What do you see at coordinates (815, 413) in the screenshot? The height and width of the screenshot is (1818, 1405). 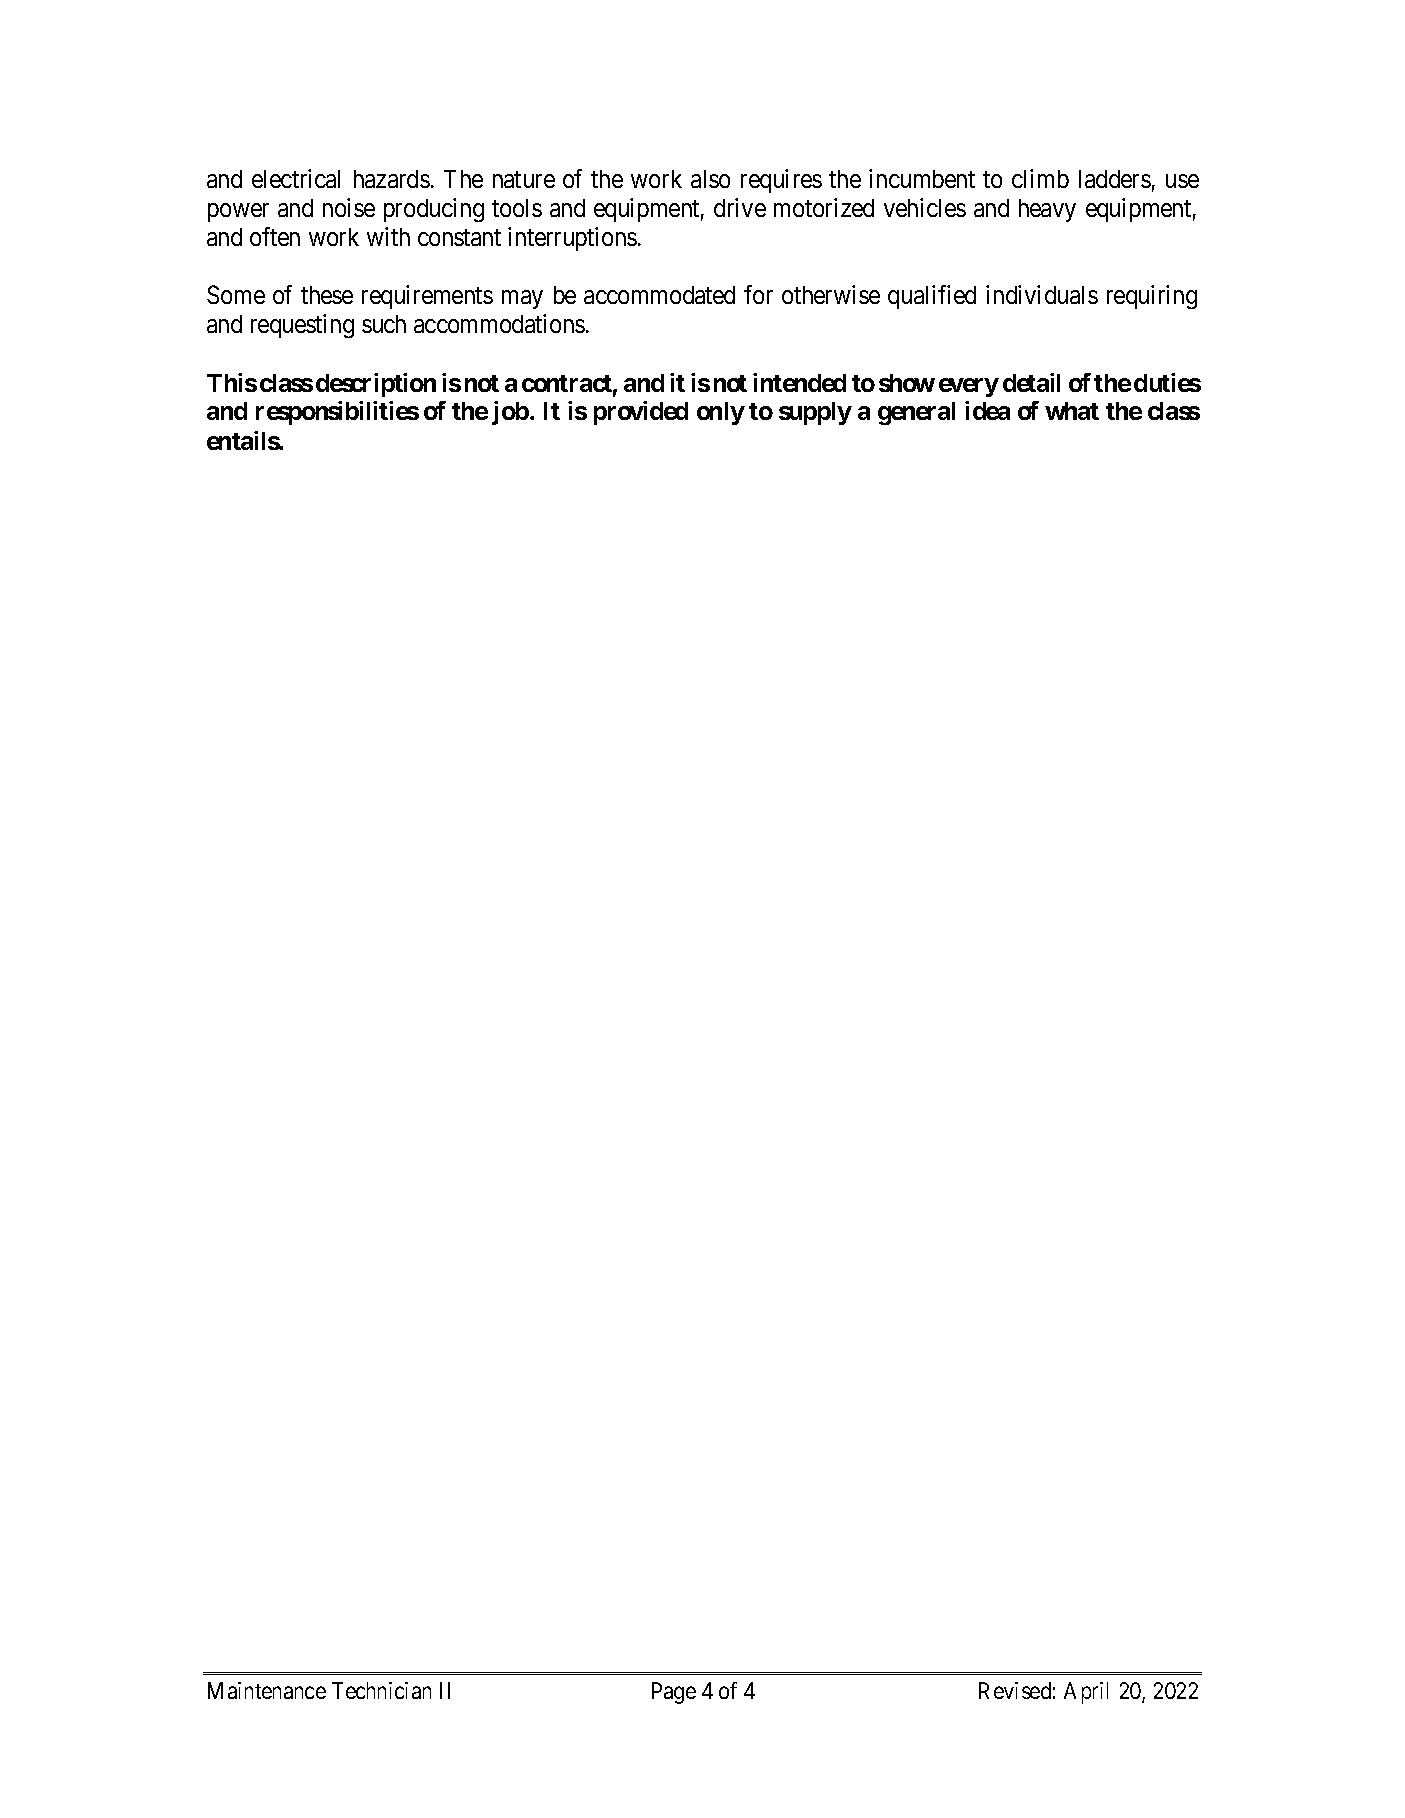 I see `supply` at bounding box center [815, 413].
